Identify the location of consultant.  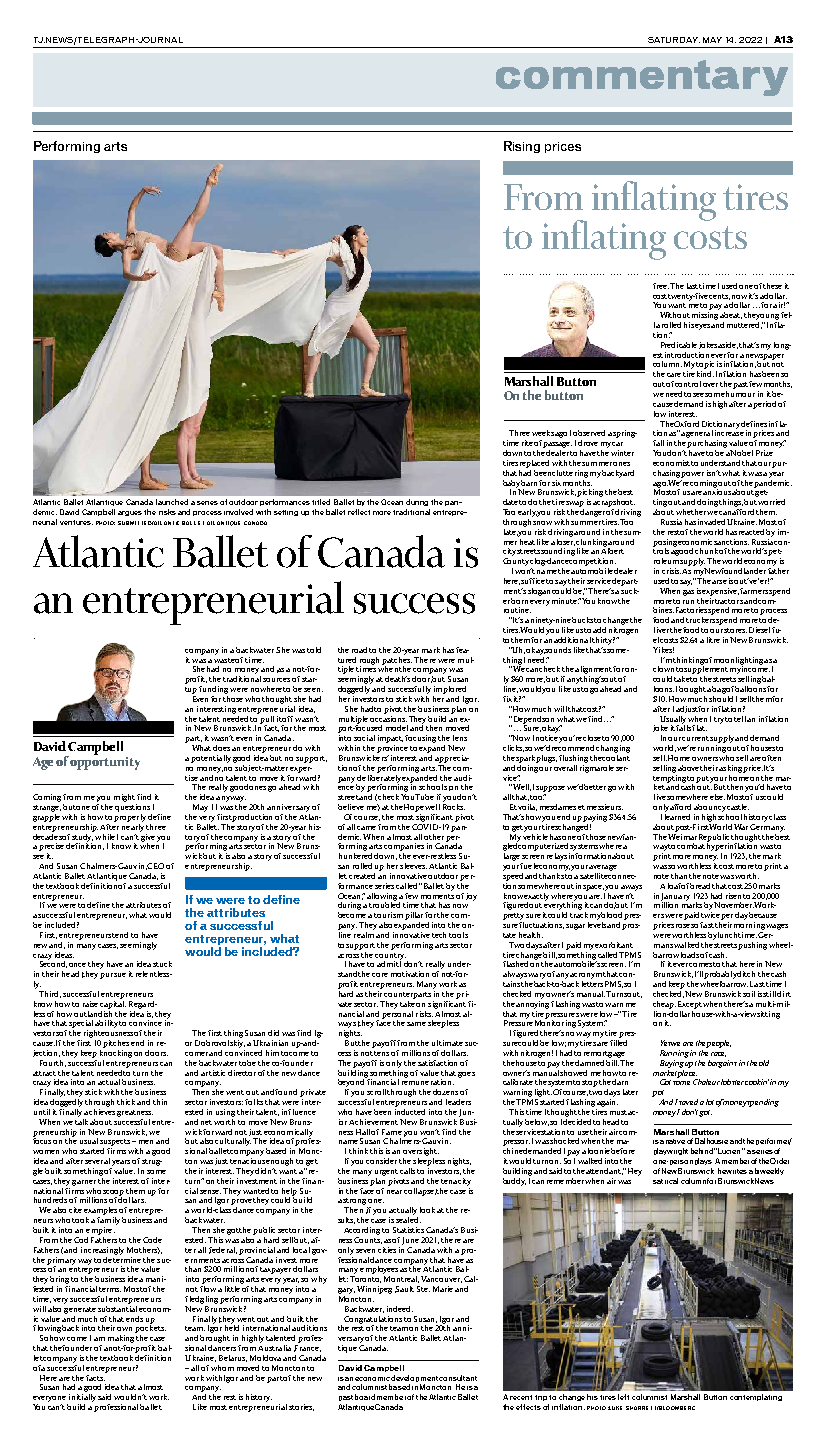
(458, 1378).
